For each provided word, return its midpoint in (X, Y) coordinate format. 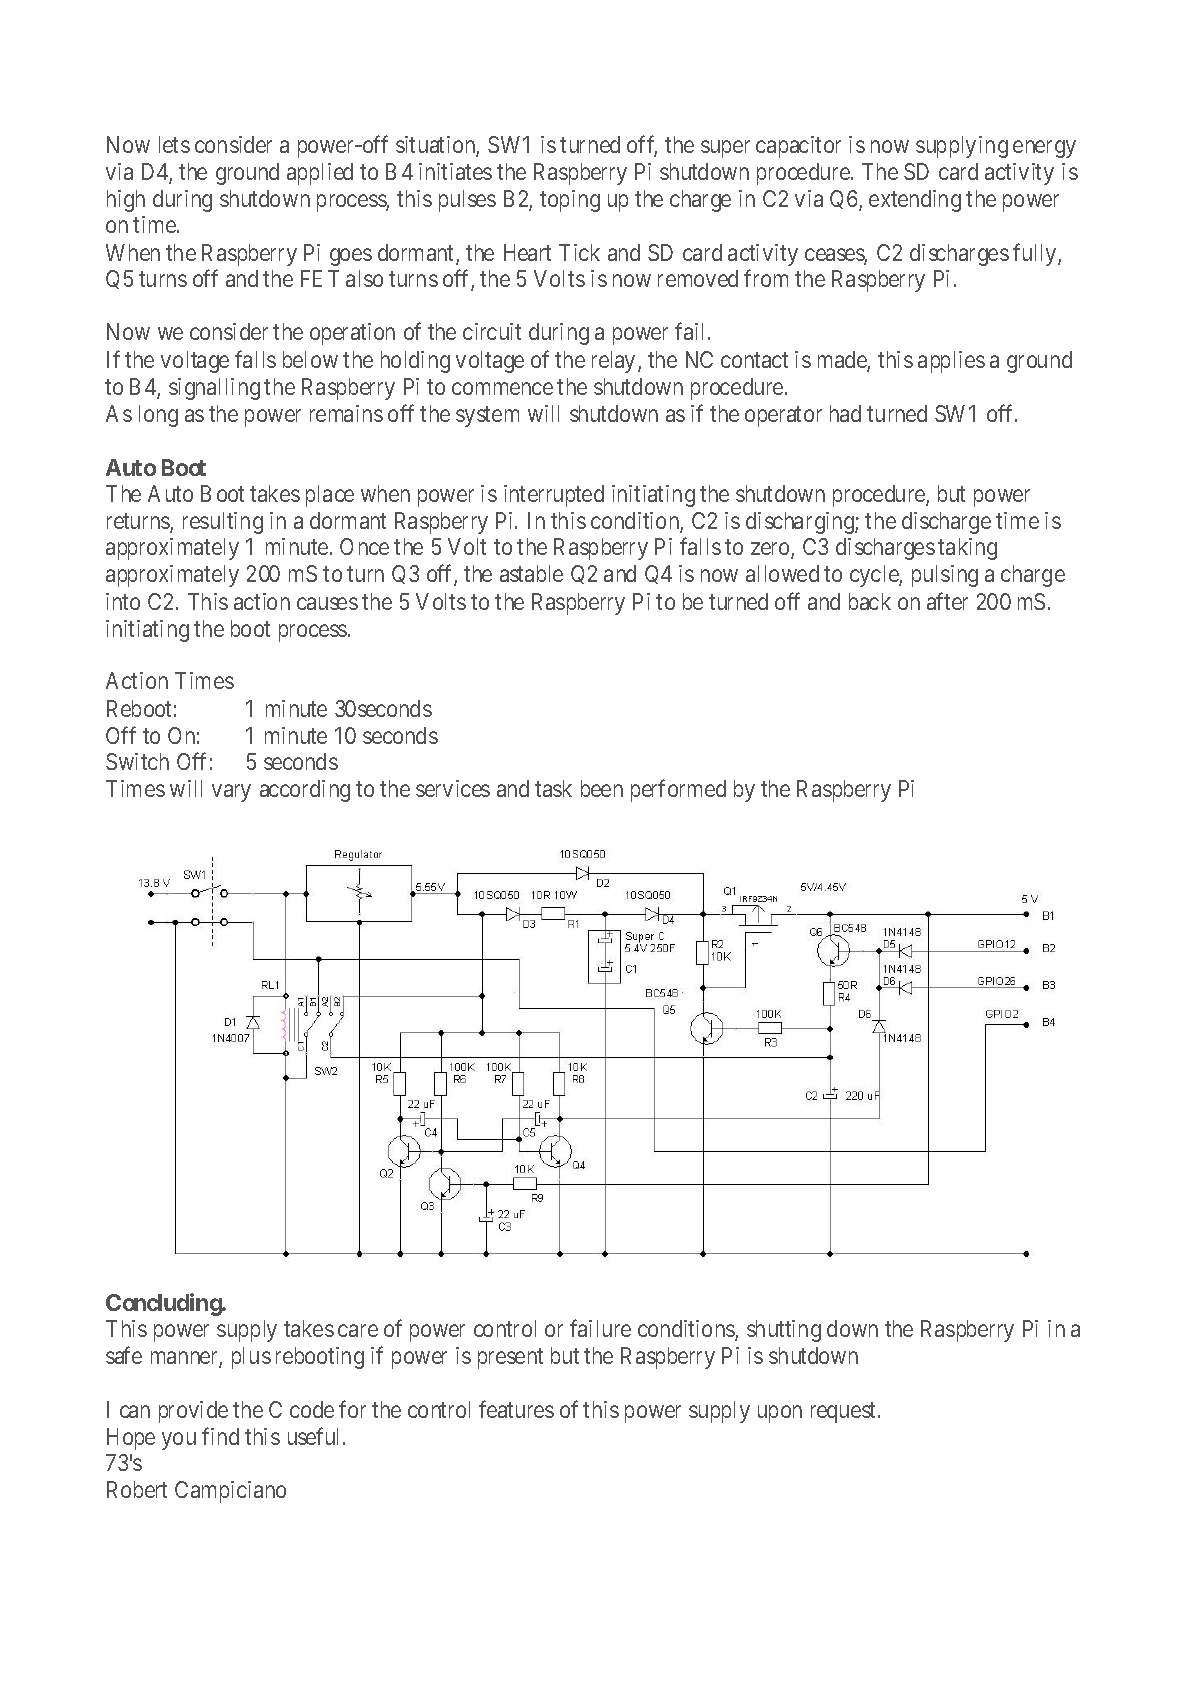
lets (174, 144)
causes (327, 603)
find (220, 1436)
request (845, 1412)
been (602, 788)
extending (915, 201)
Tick (579, 252)
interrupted (554, 496)
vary (231, 793)
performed (678, 790)
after (947, 601)
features (516, 1409)
